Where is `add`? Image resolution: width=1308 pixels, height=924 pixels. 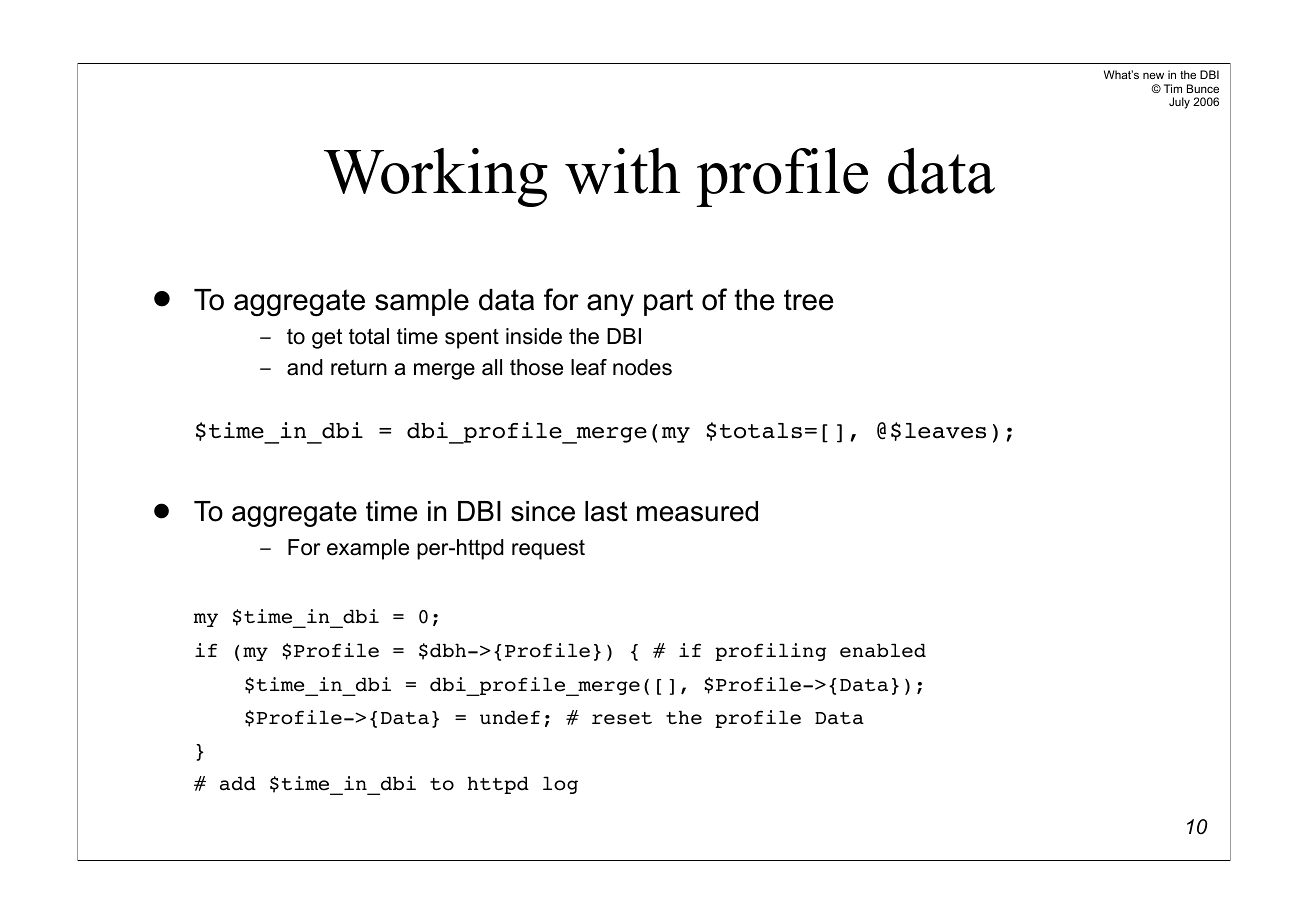 add is located at coordinates (238, 783).
